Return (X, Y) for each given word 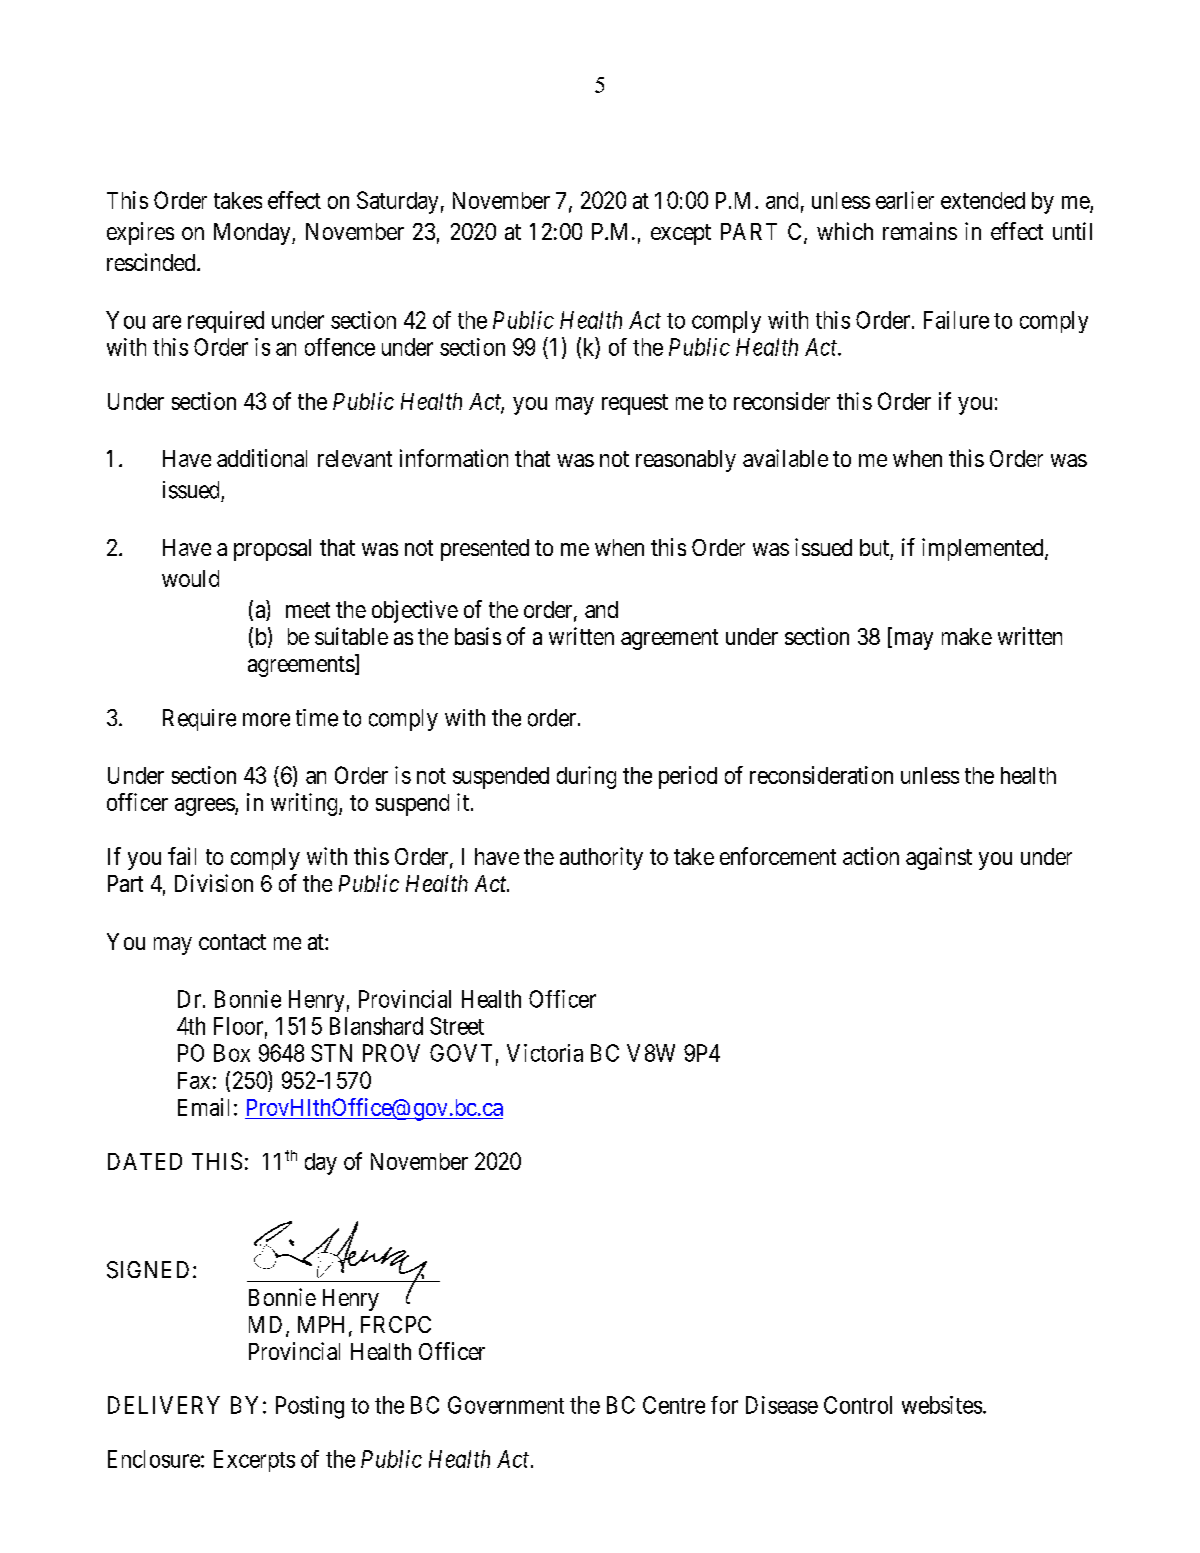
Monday (253, 234)
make (967, 636)
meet (308, 610)
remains (920, 231)
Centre (674, 1405)
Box (232, 1053)
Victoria (545, 1053)
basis (478, 636)
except (681, 234)
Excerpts (254, 1461)
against (939, 858)
